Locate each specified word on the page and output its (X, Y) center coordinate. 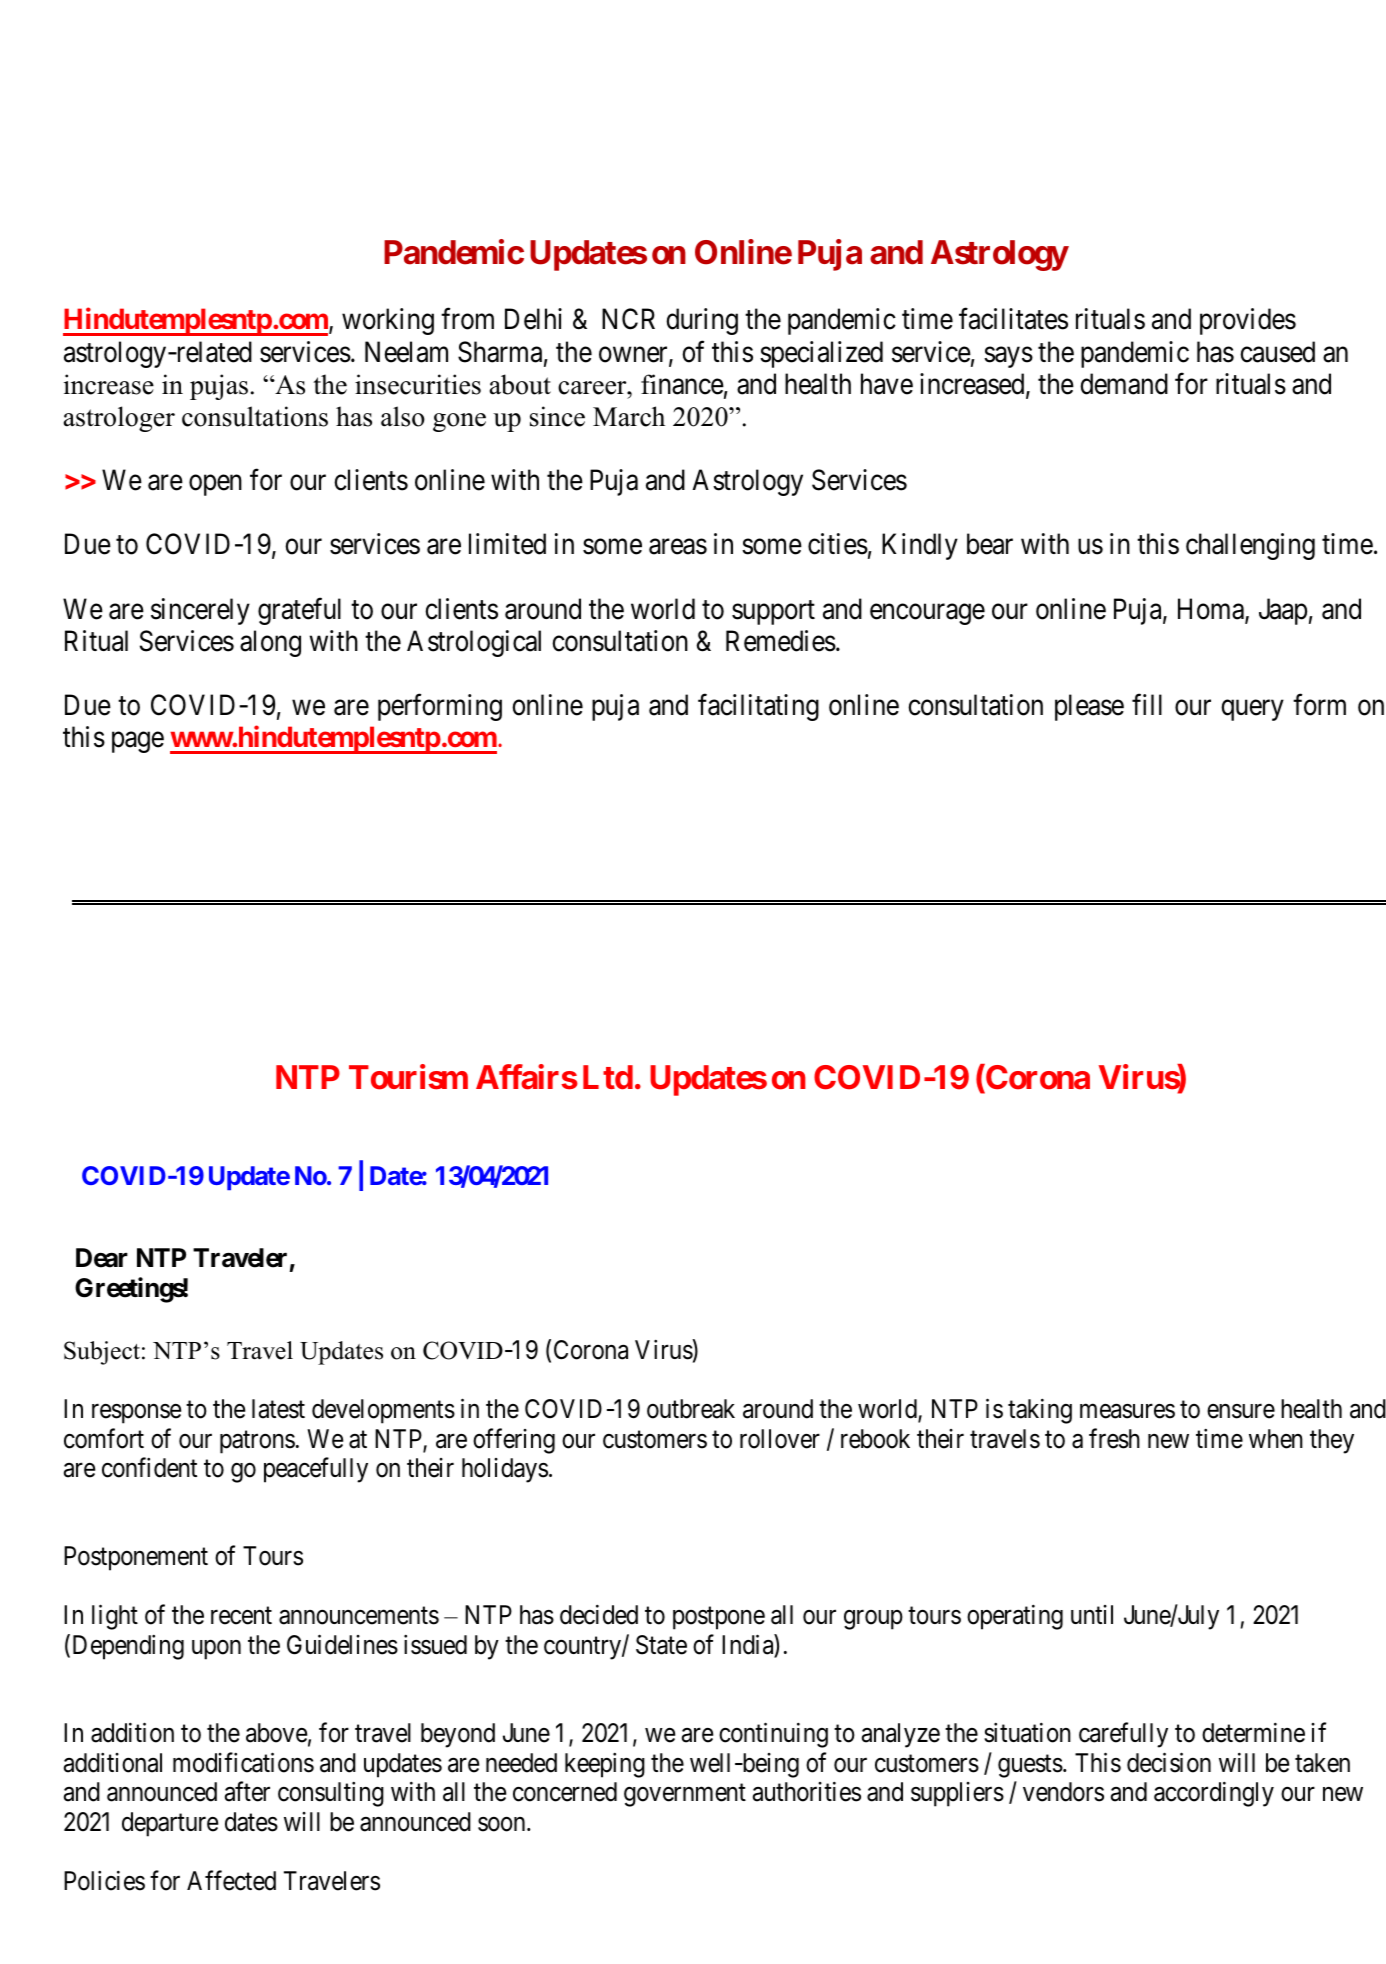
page (138, 743)
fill (1147, 704)
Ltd (608, 1077)
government (685, 1795)
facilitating (758, 707)
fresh (1114, 1438)
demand (1124, 384)
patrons (257, 1442)
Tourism (408, 1077)
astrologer (119, 419)
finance (682, 384)
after (247, 1791)
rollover (780, 1439)
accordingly (1214, 1794)
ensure (1241, 1411)
